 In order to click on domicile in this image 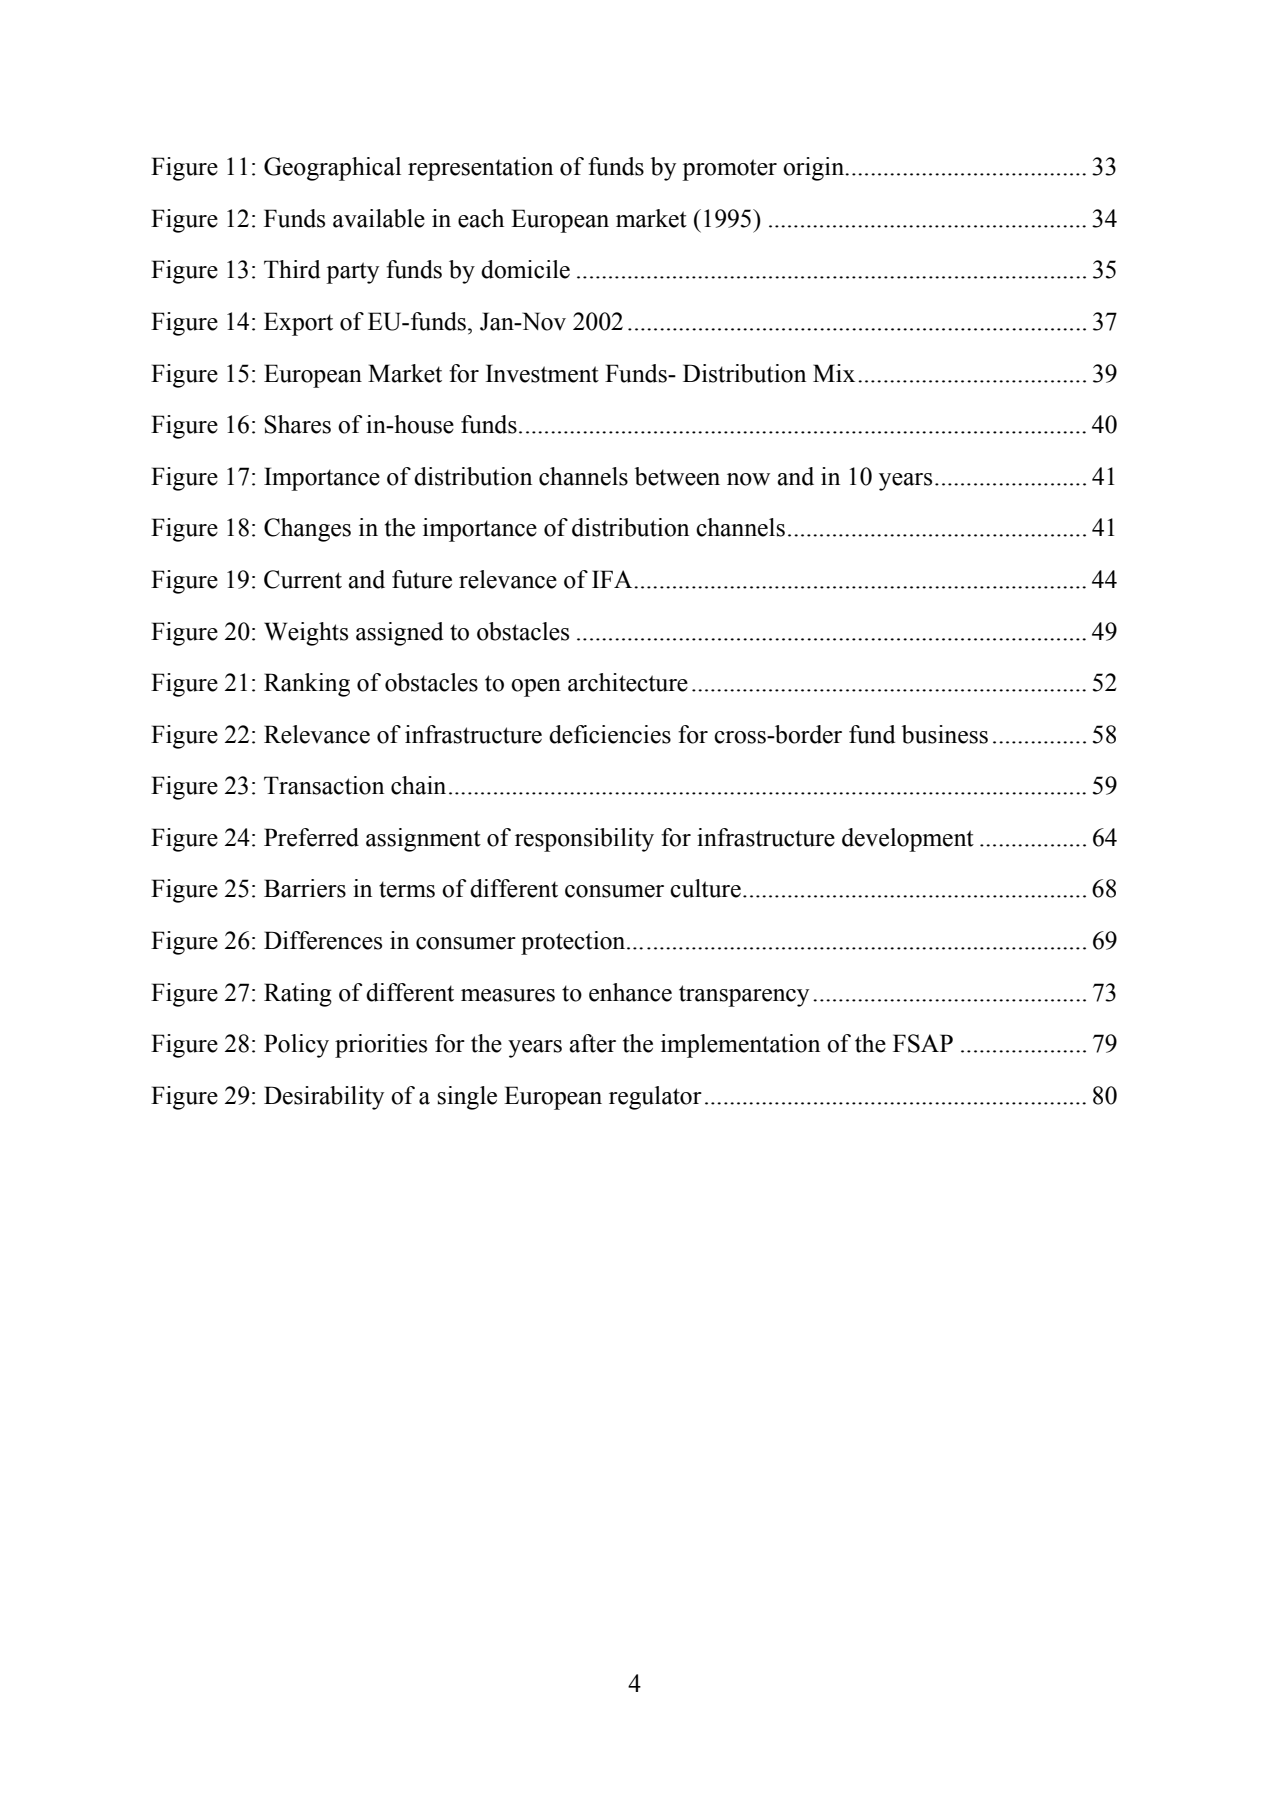, I will do `click(525, 269)`.
